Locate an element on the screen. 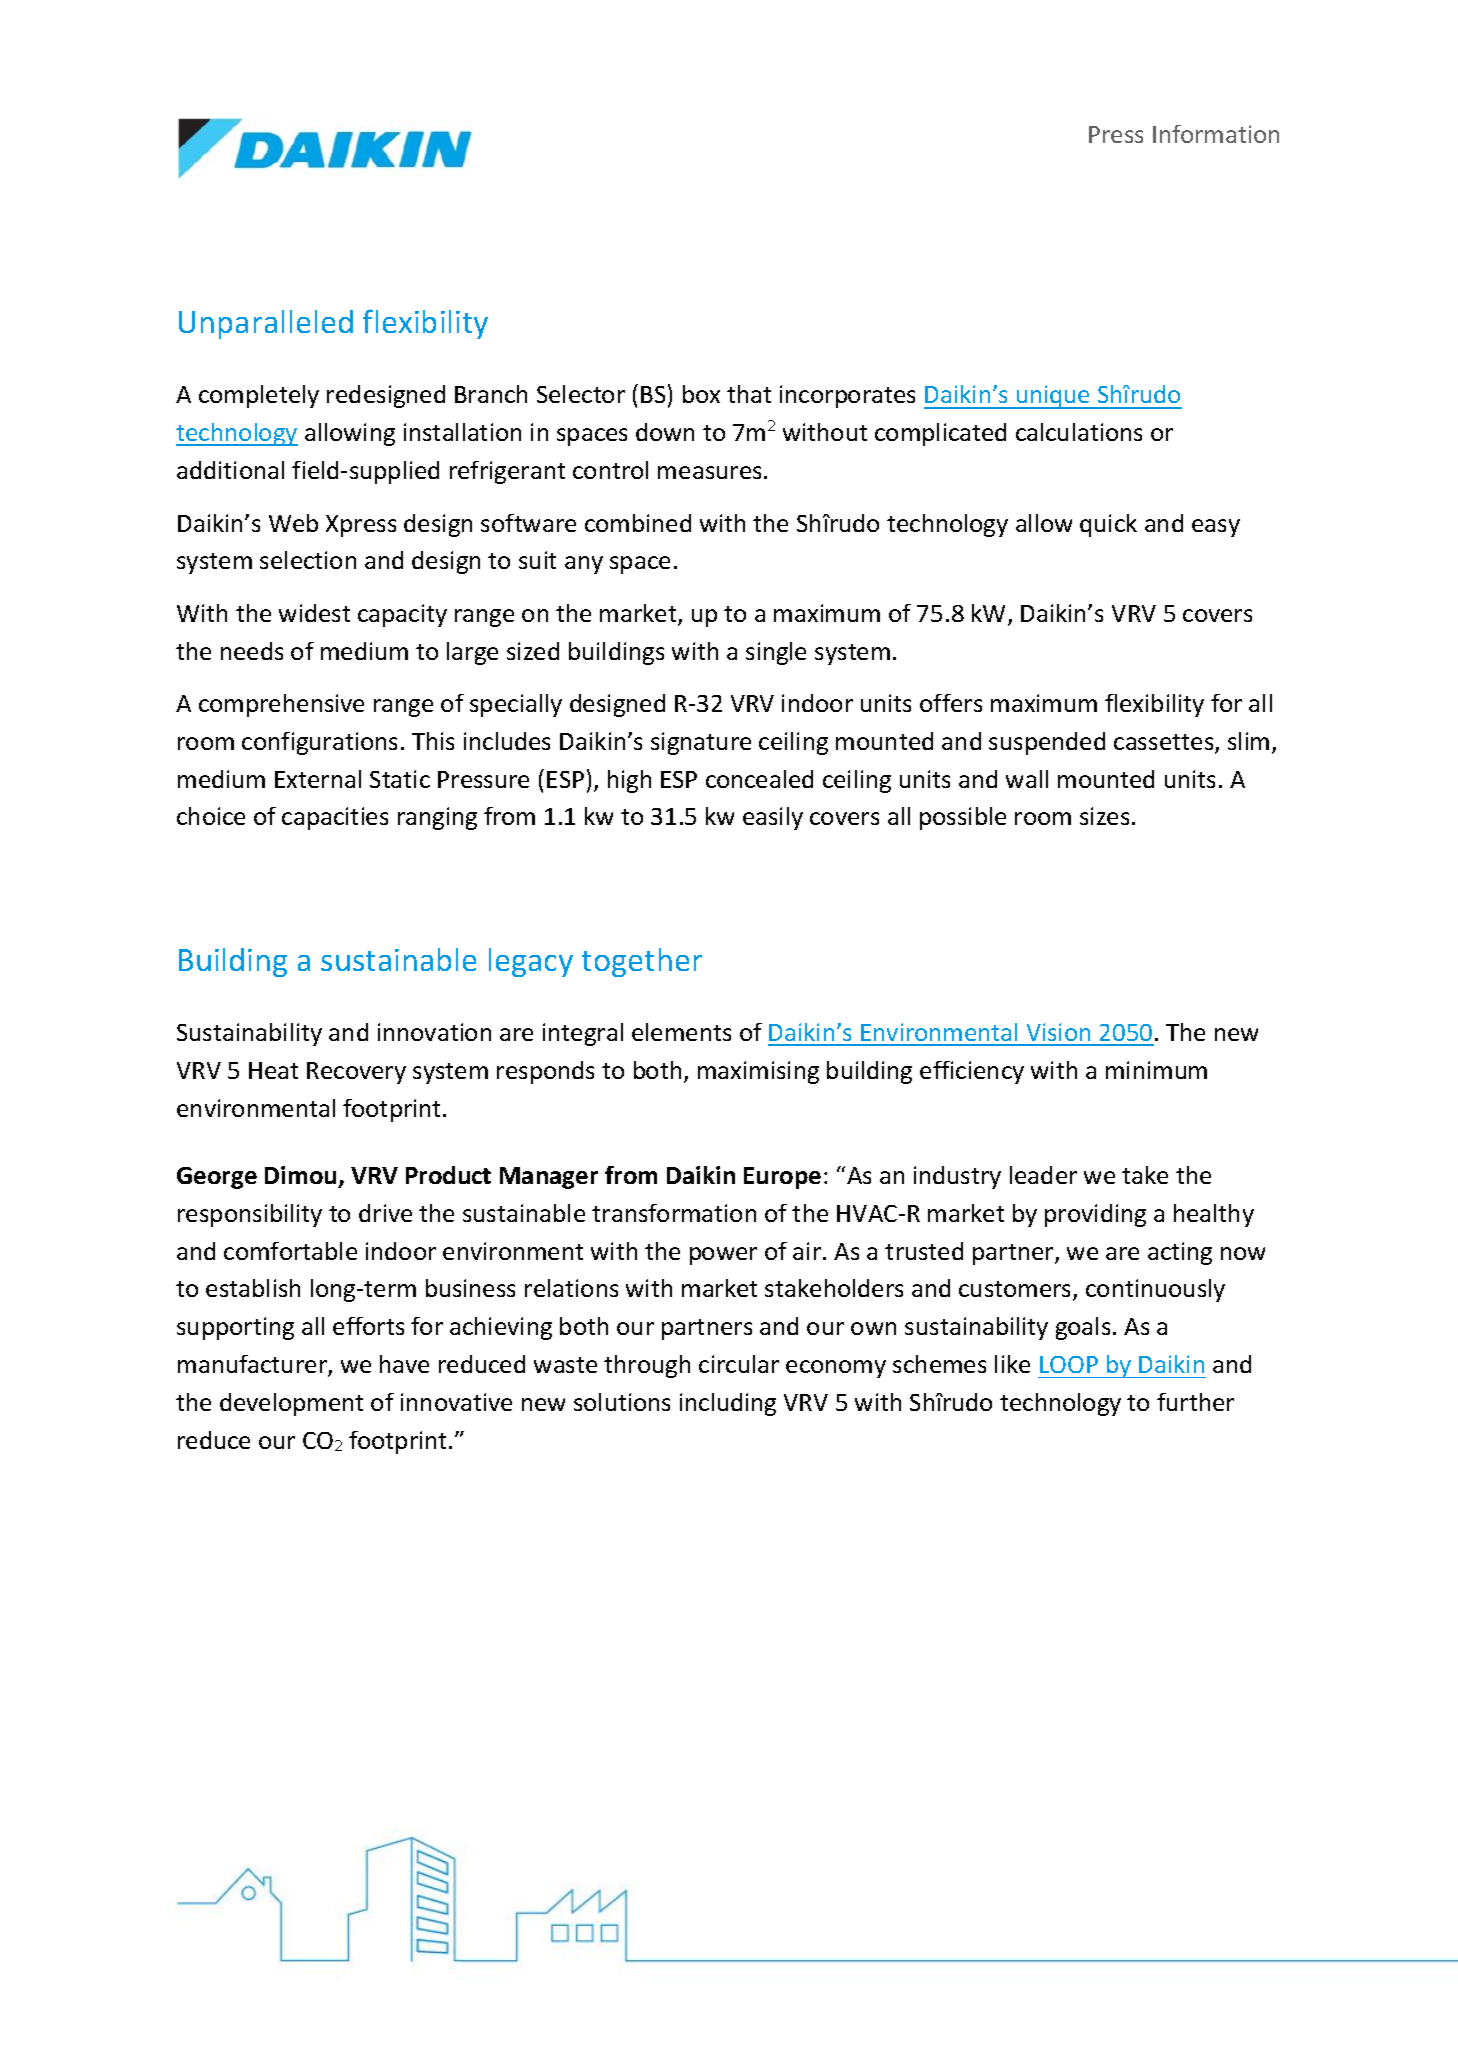 Image resolution: width=1458 pixels, height=2062 pixels. Recovery is located at coordinates (356, 1073).
